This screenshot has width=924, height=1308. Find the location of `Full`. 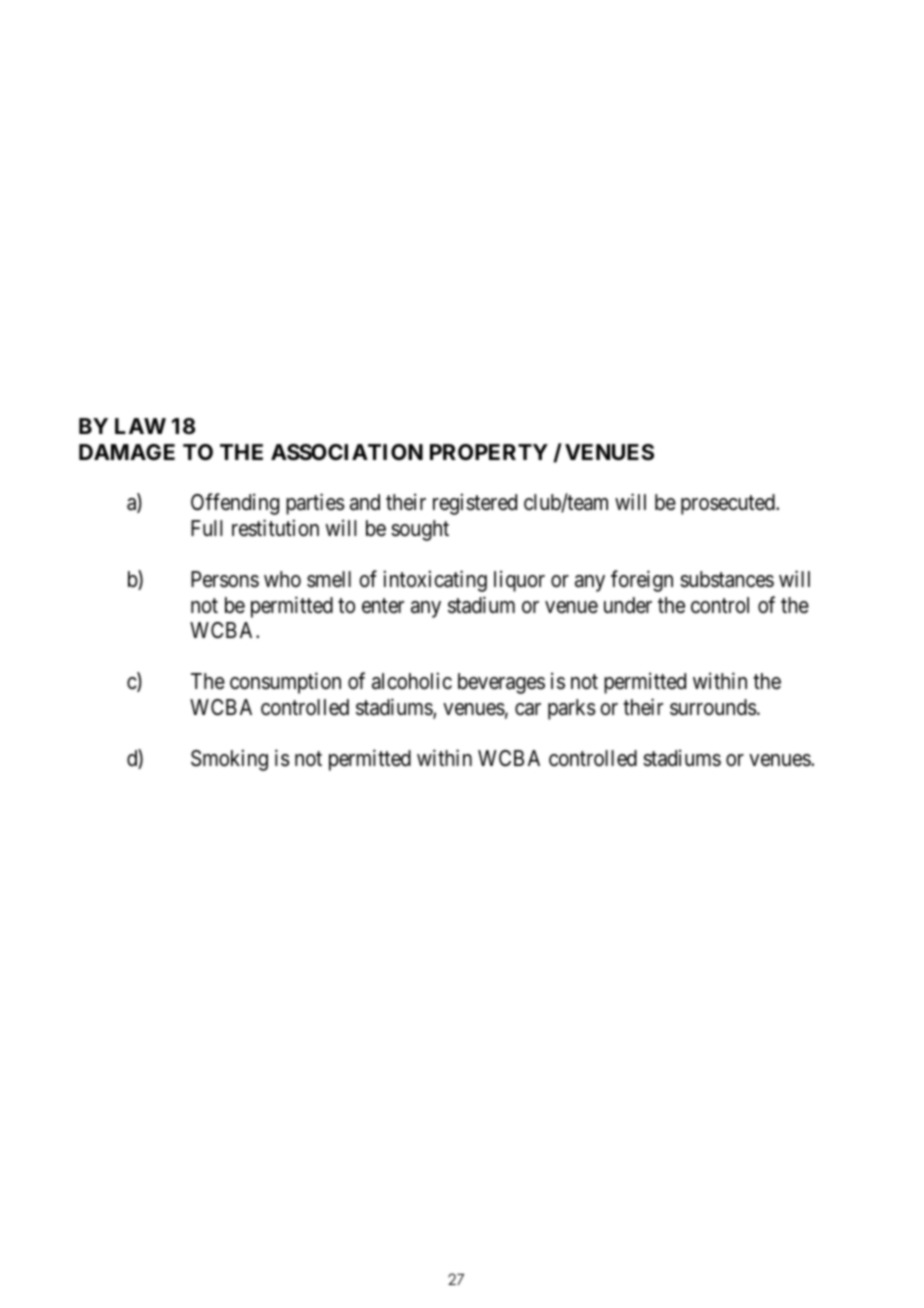

Full is located at coordinates (206, 528).
